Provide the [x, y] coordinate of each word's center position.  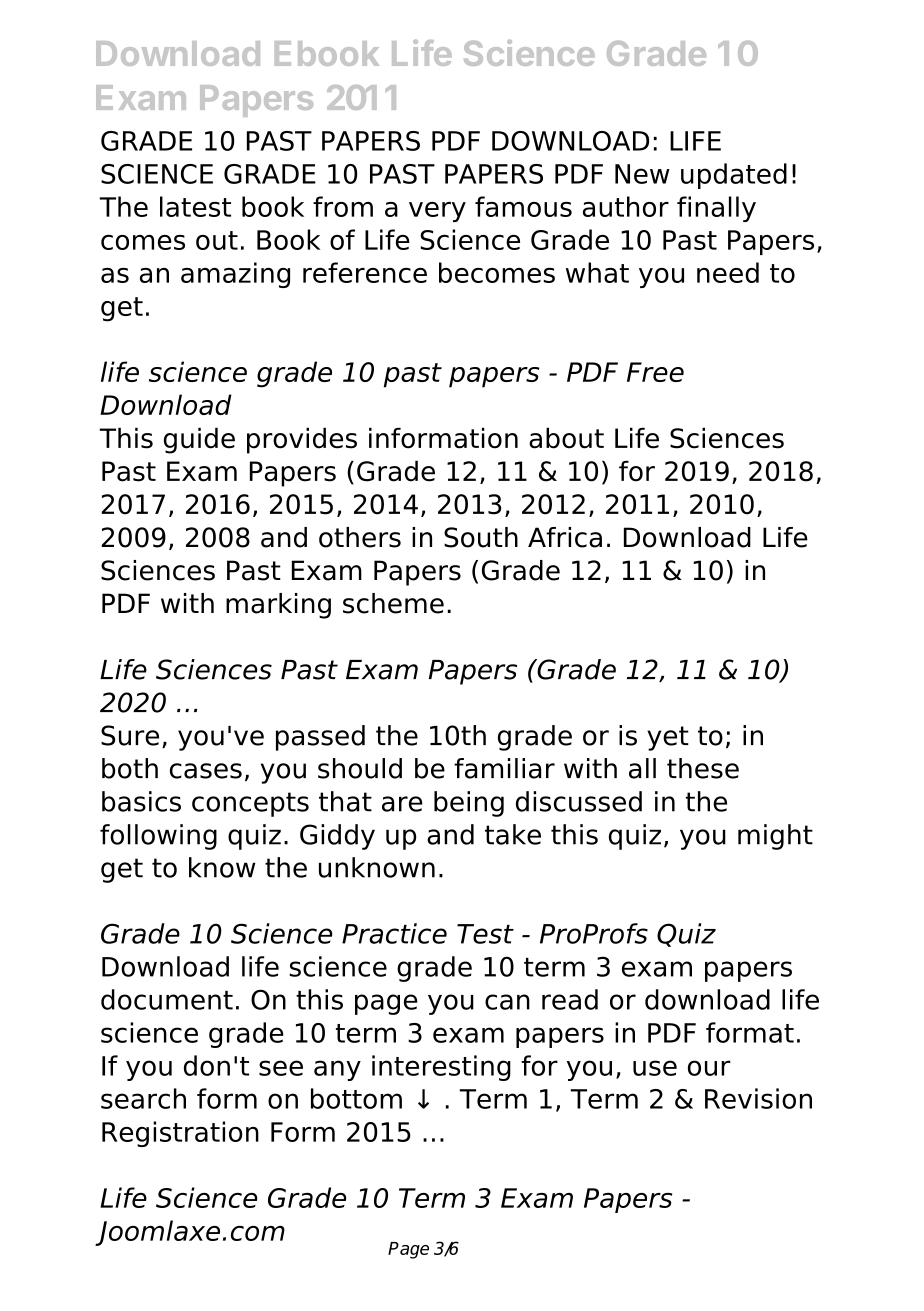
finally [716, 209]
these [703, 768]
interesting [441, 1068]
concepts [250, 804]
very [437, 212]
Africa [565, 537]
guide [199, 440]
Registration [180, 1134]
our [709, 1068]
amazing [235, 275]
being [469, 804]
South [481, 537]
